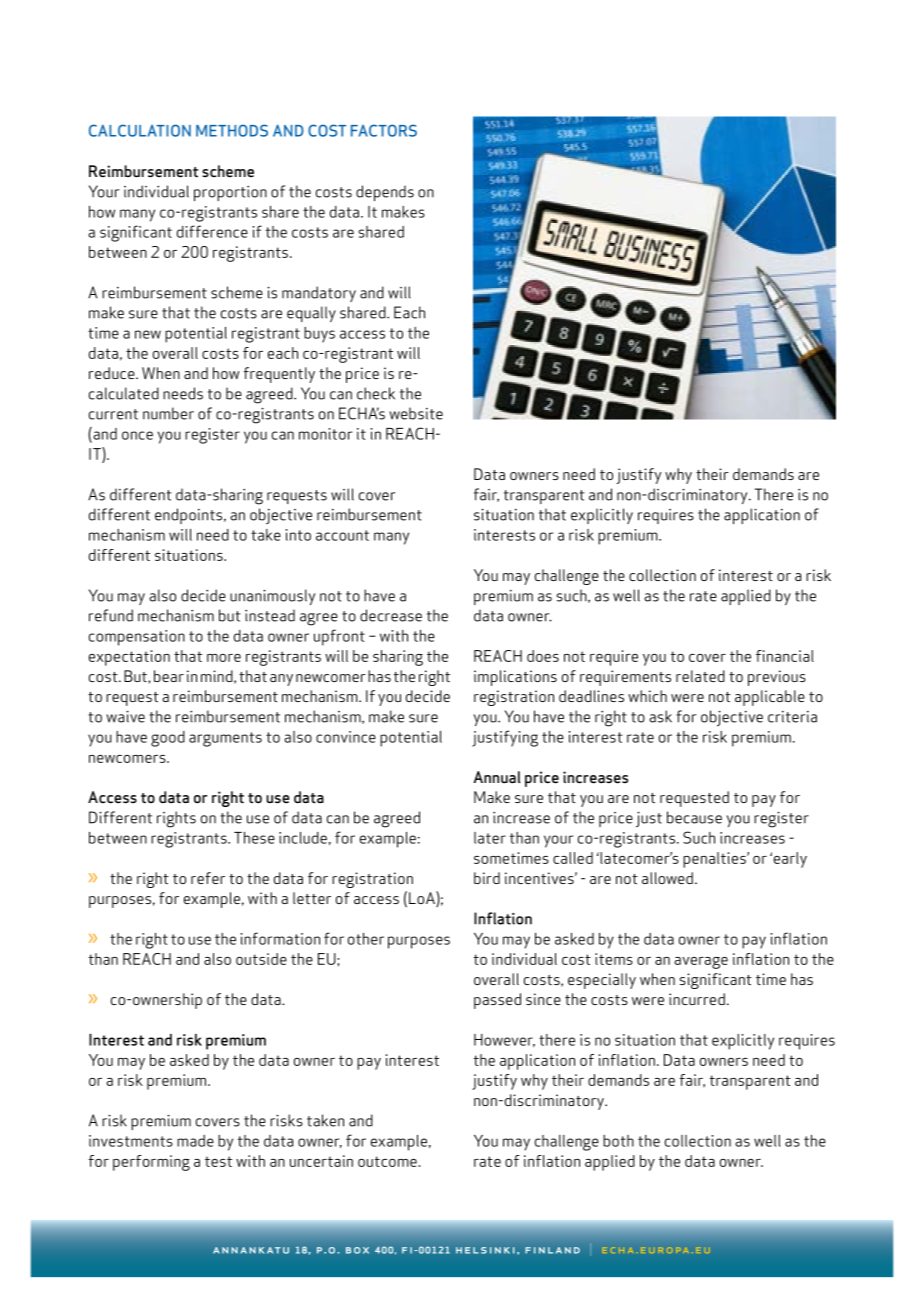  What do you see at coordinates (384, 130) in the screenshot?
I see `FACTORS` at bounding box center [384, 130].
